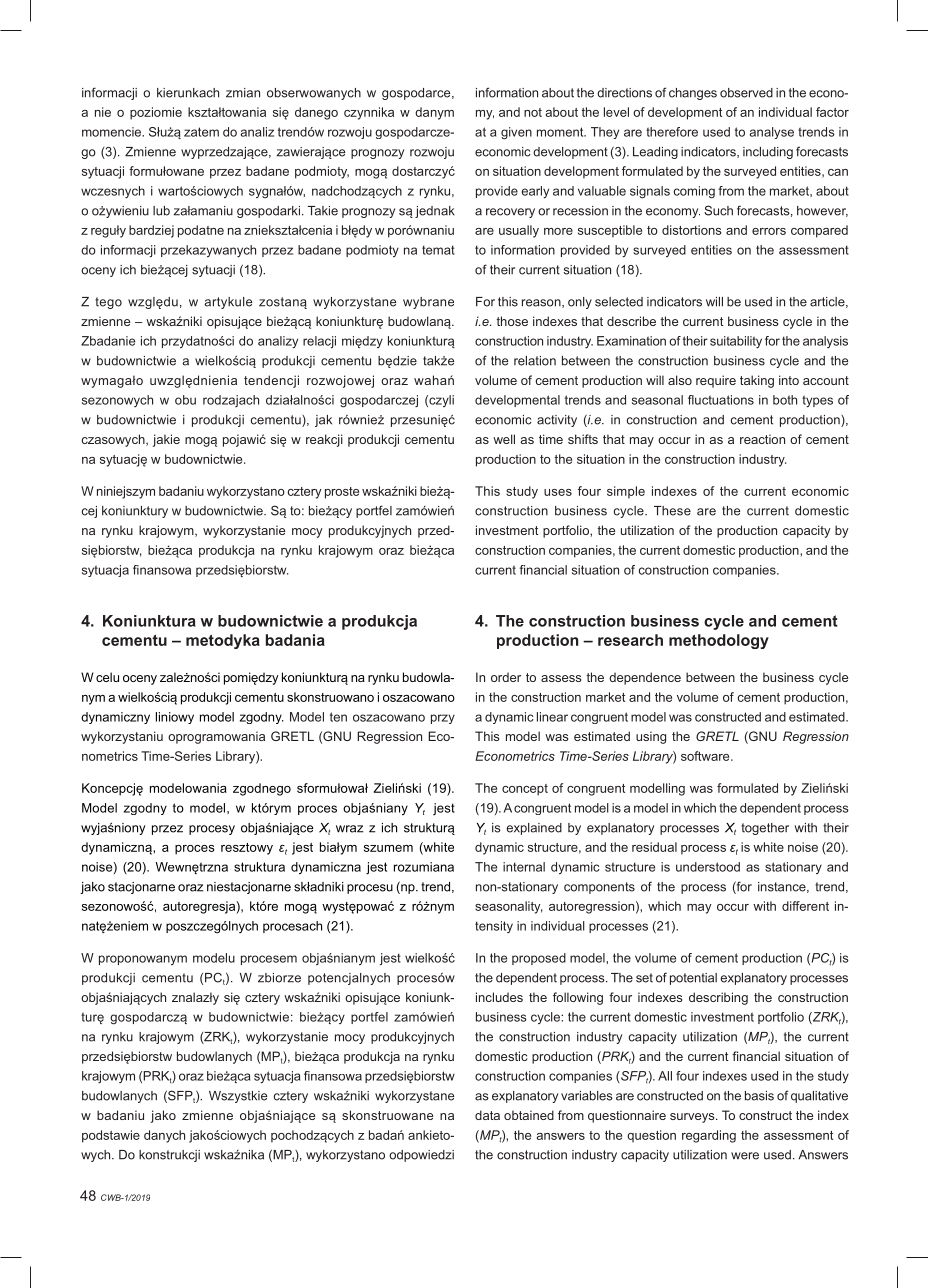  What do you see at coordinates (765, 829) in the screenshot?
I see `together` at bounding box center [765, 829].
